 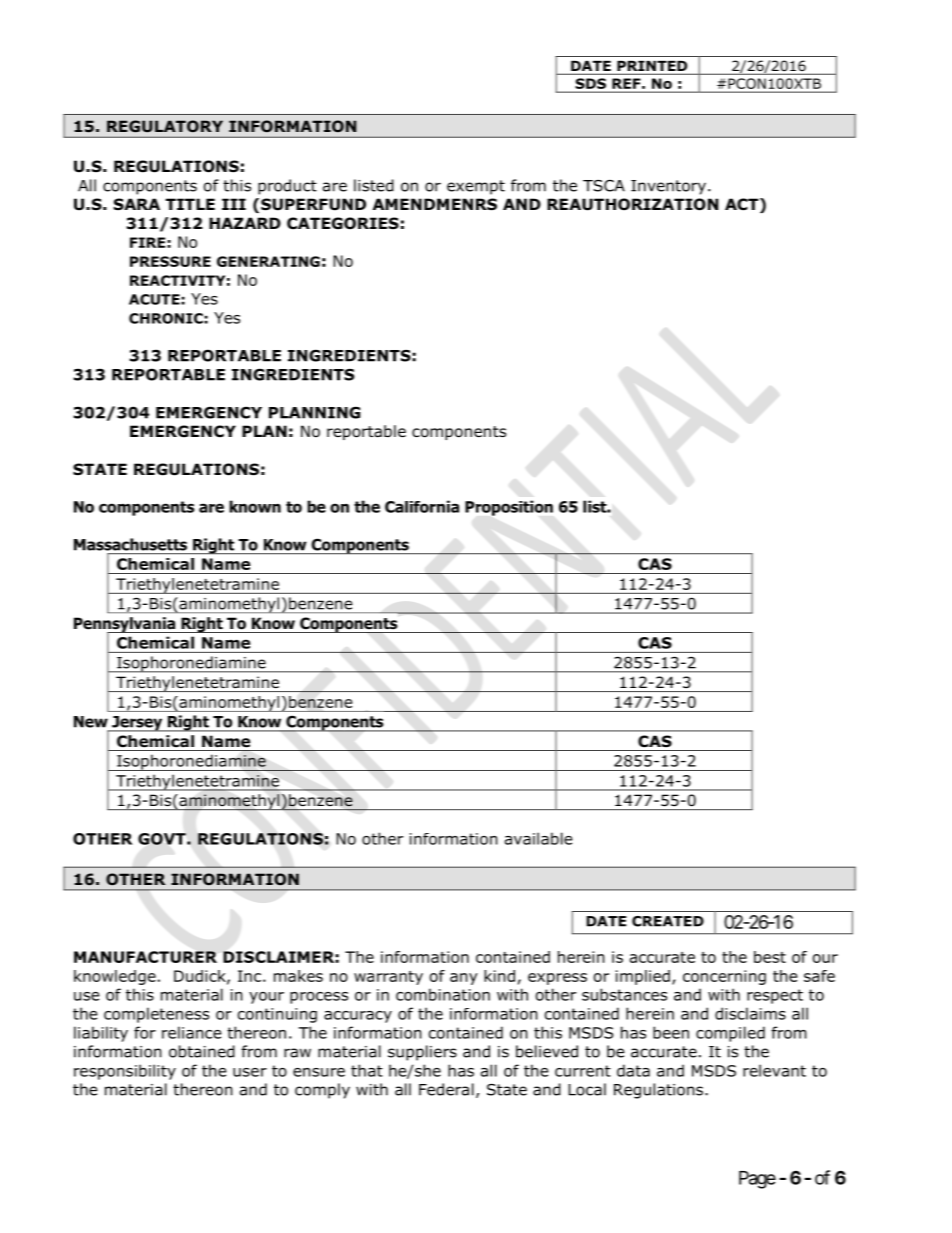 I want to click on Proposition, so click(x=509, y=508).
